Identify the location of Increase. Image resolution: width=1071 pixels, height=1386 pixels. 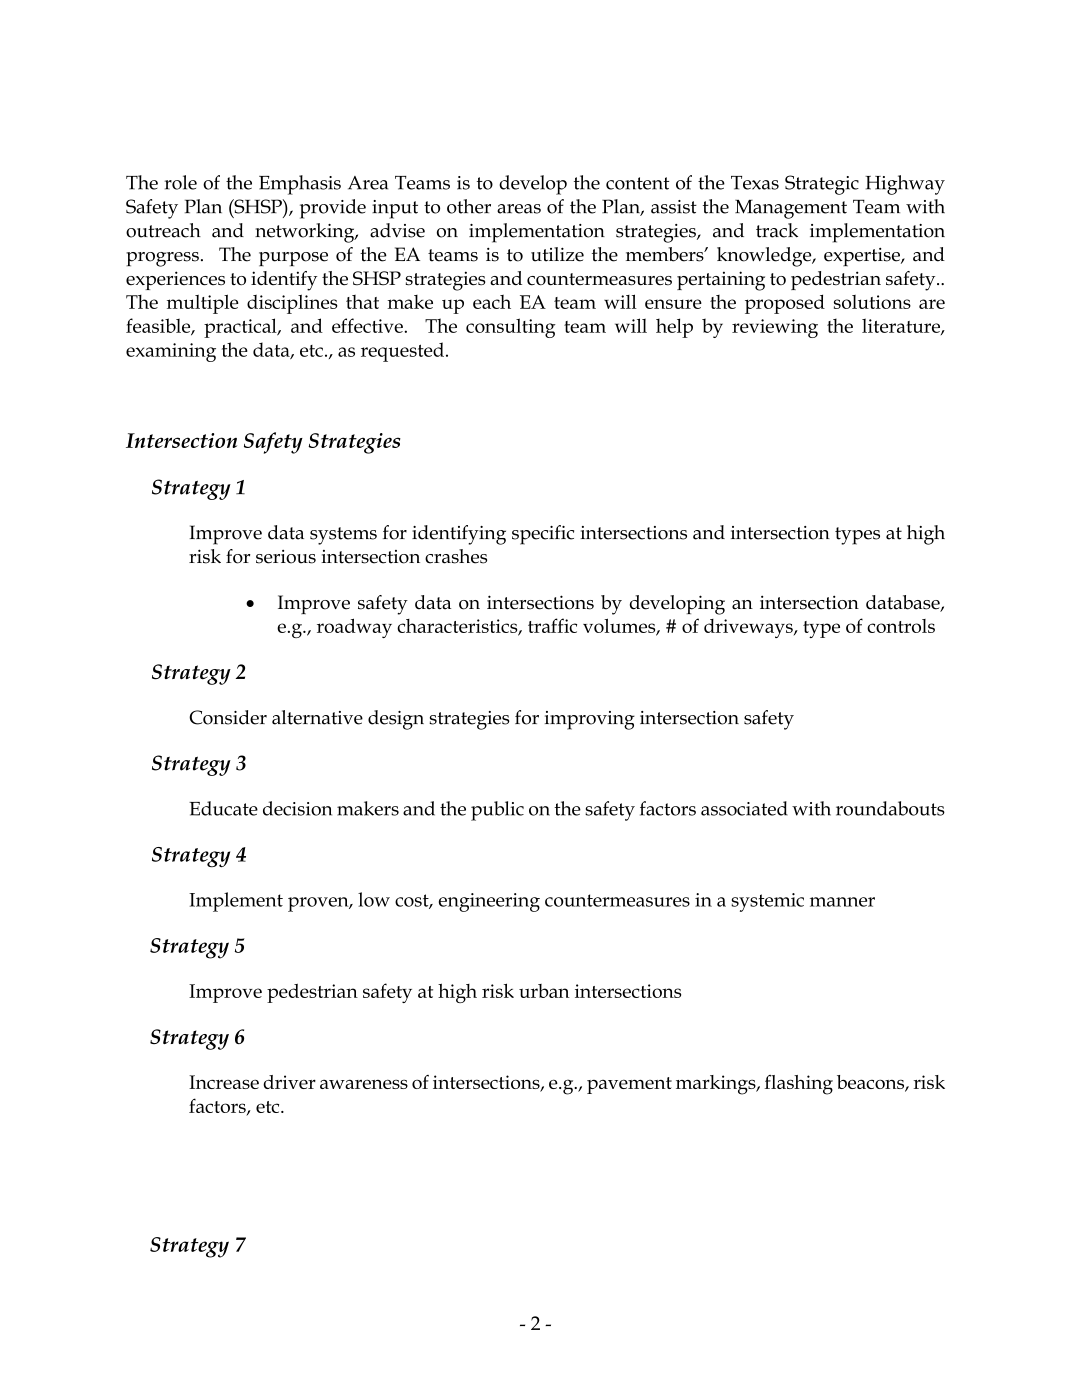
(224, 1082).
